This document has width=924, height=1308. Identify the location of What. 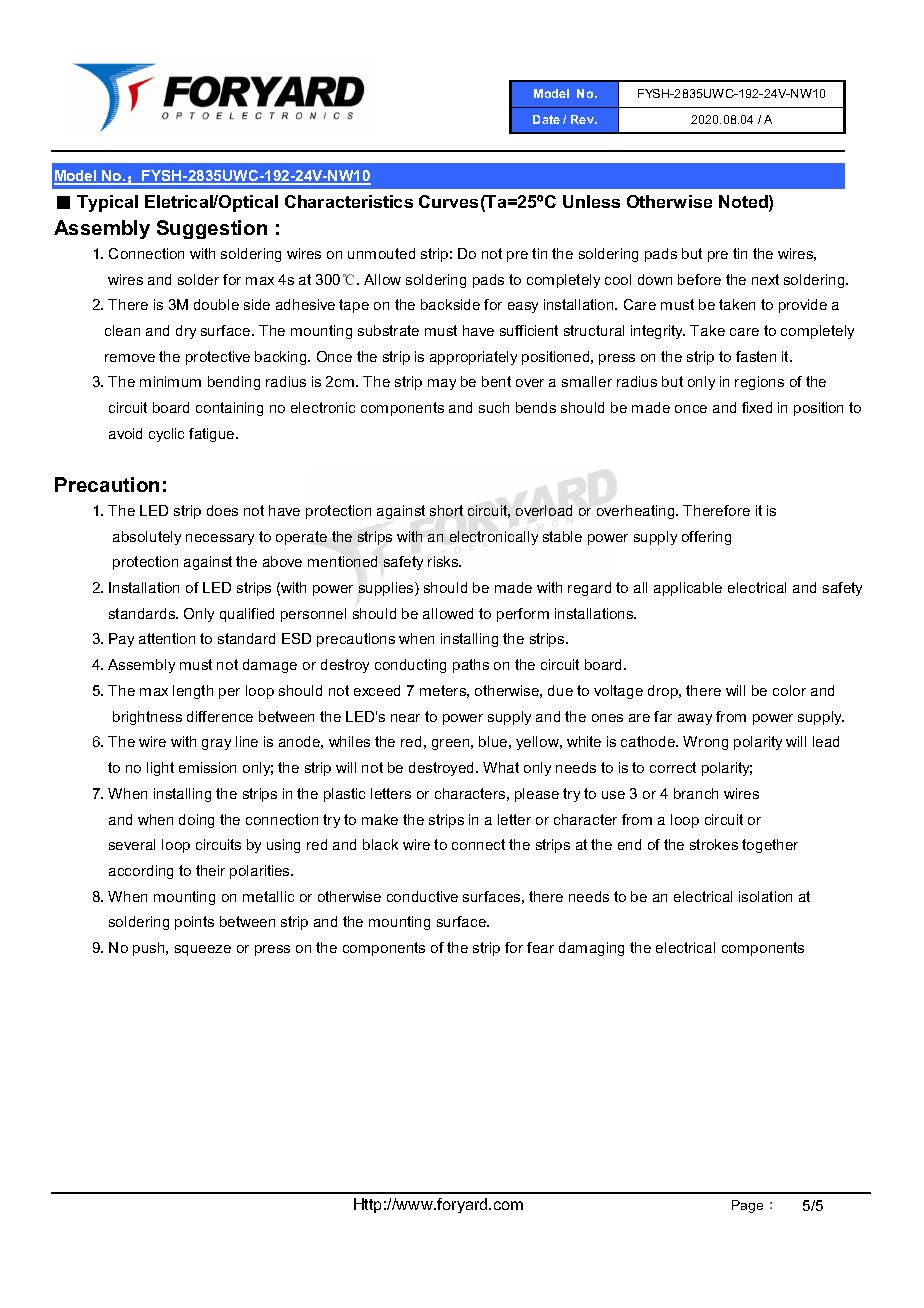
(501, 767).
